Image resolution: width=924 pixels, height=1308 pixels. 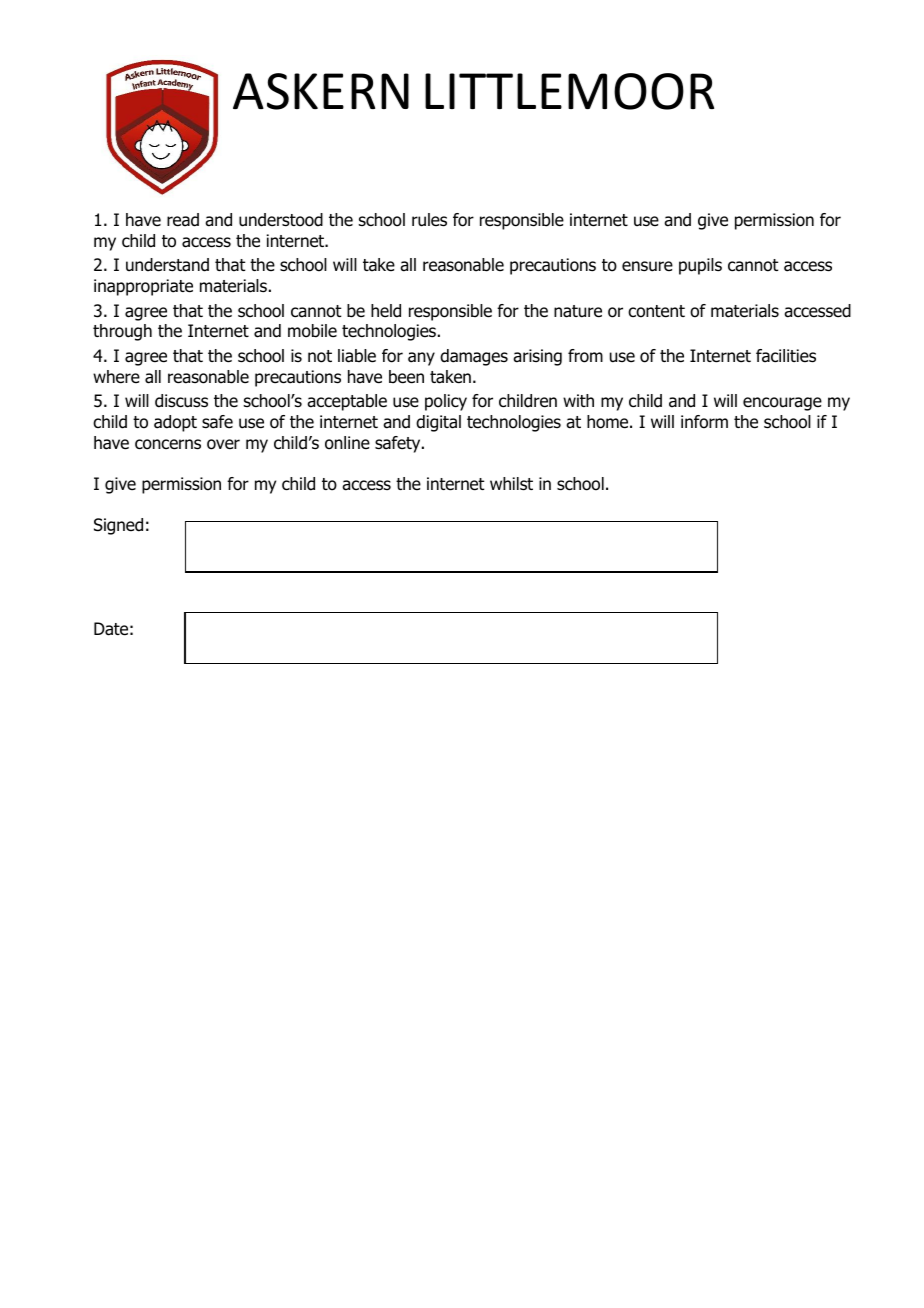 What do you see at coordinates (446, 402) in the screenshot?
I see `policy` at bounding box center [446, 402].
